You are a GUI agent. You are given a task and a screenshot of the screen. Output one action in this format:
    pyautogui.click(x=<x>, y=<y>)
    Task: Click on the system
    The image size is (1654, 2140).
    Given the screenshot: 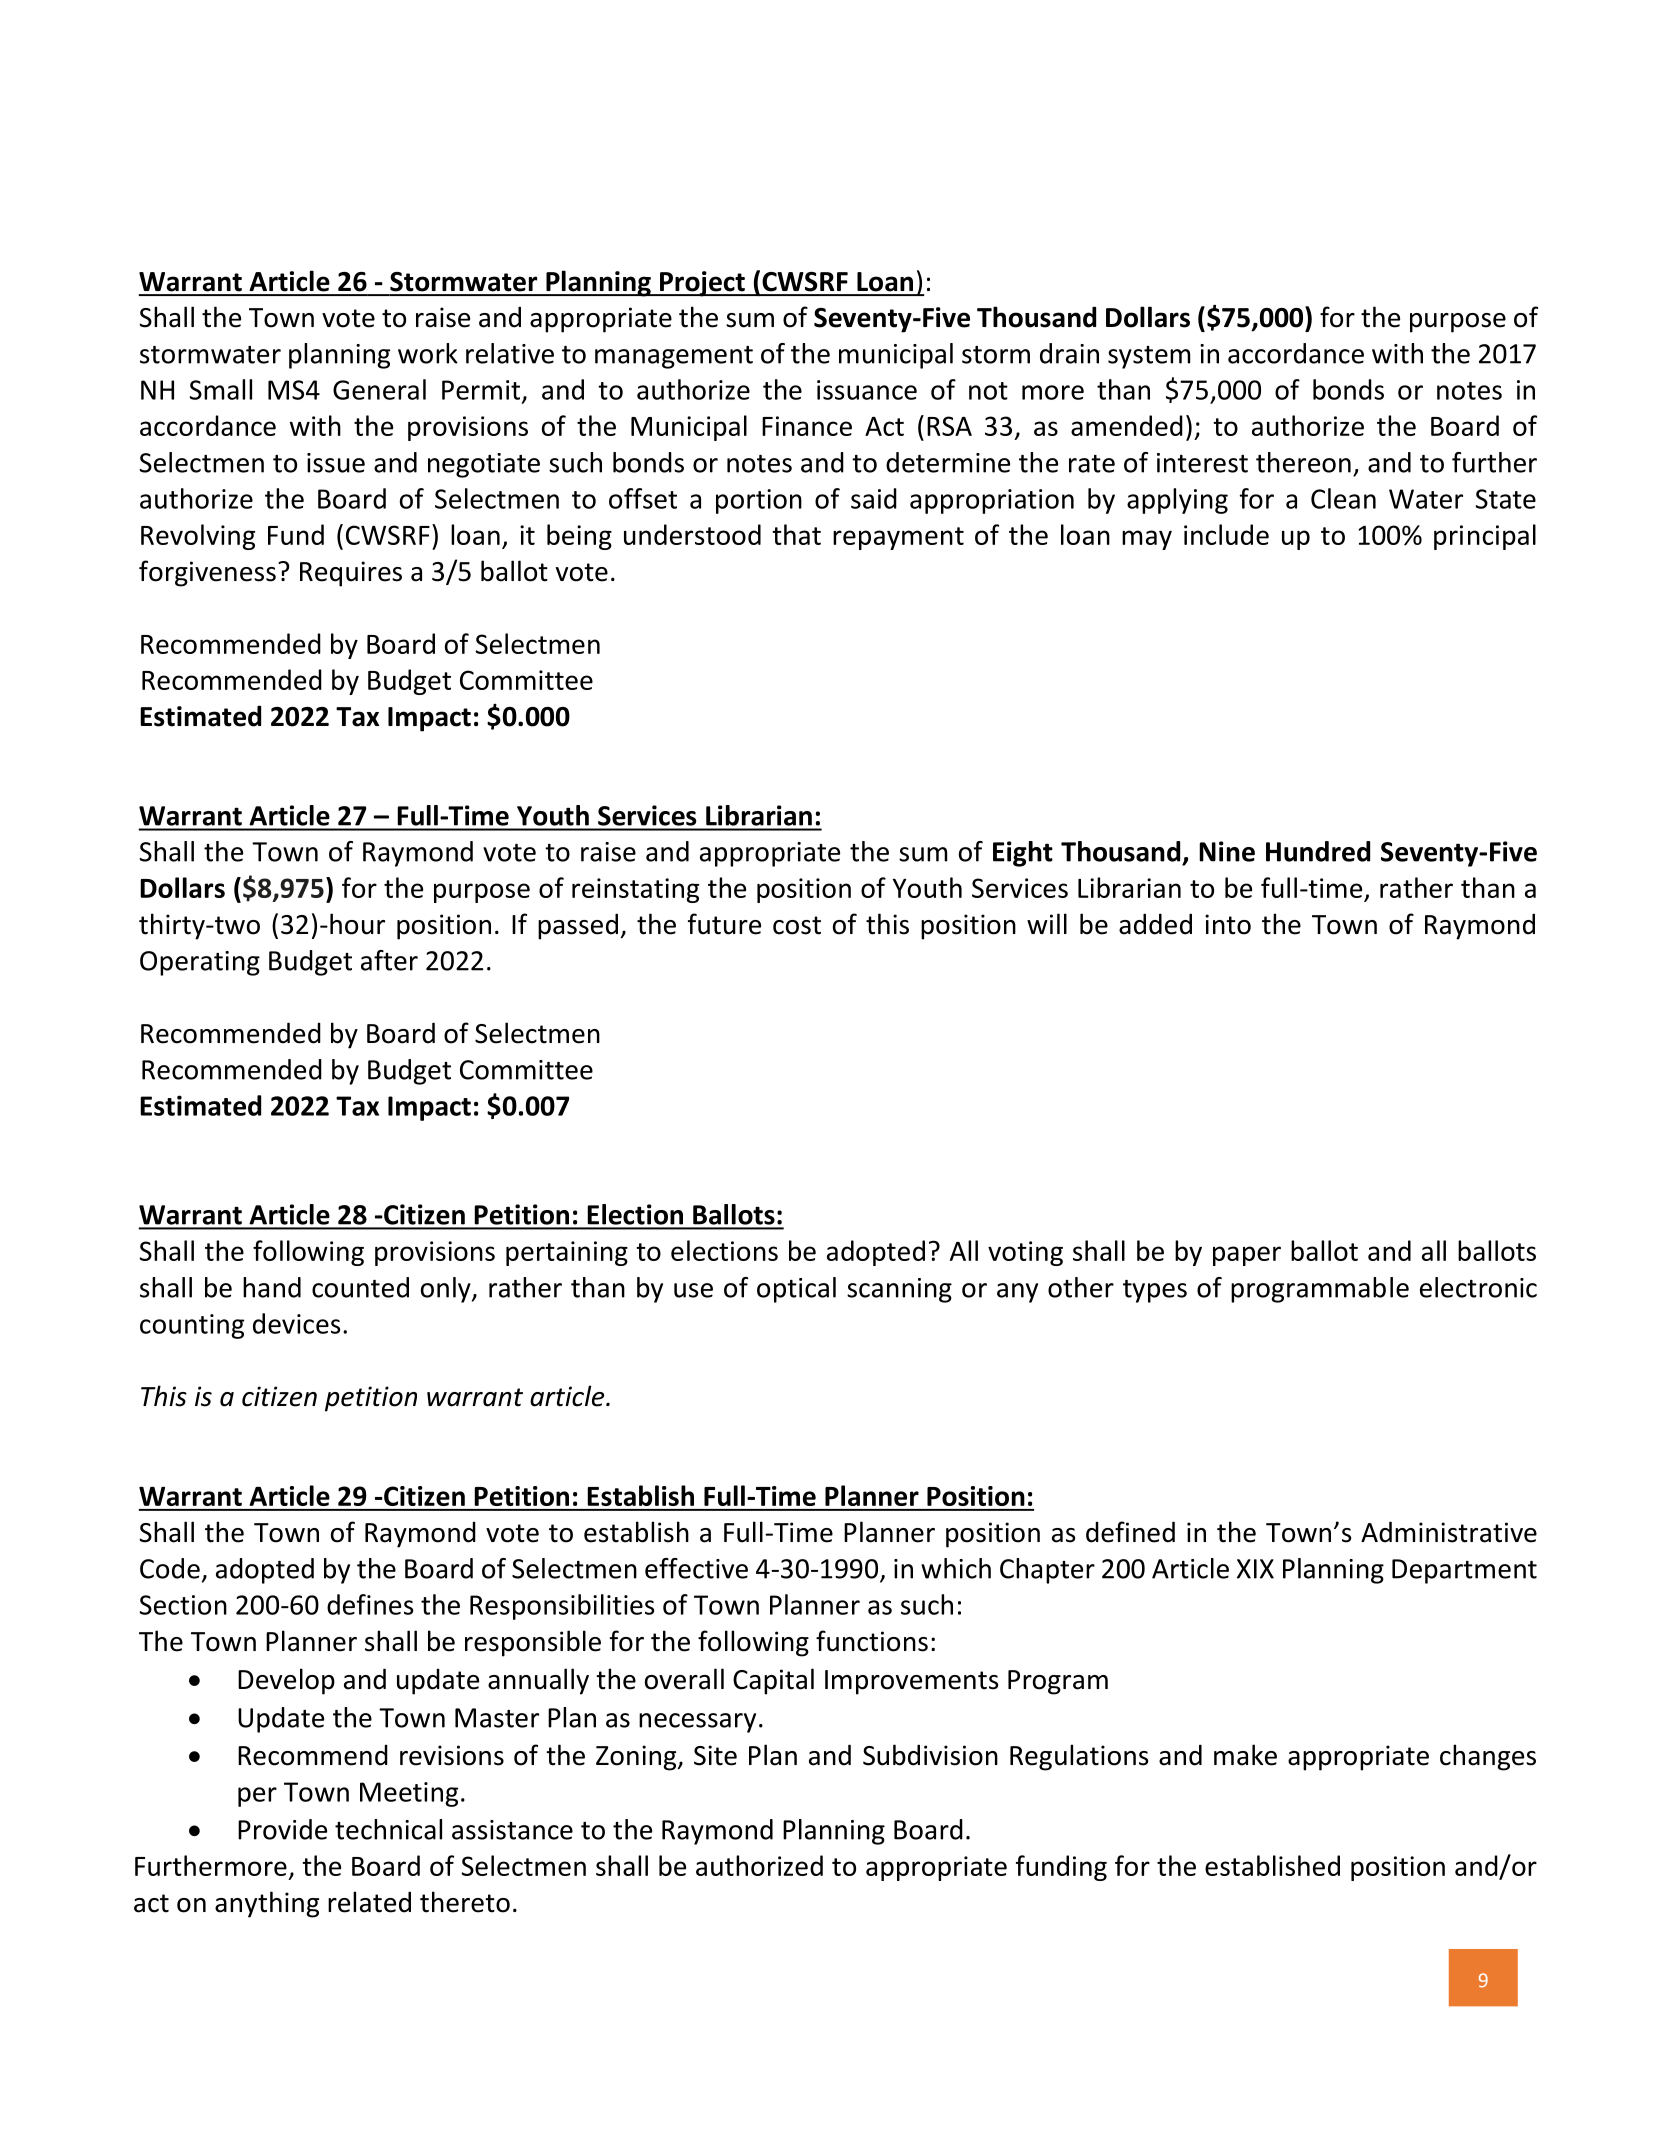 What is the action you would take?
    pyautogui.click(x=1149, y=357)
